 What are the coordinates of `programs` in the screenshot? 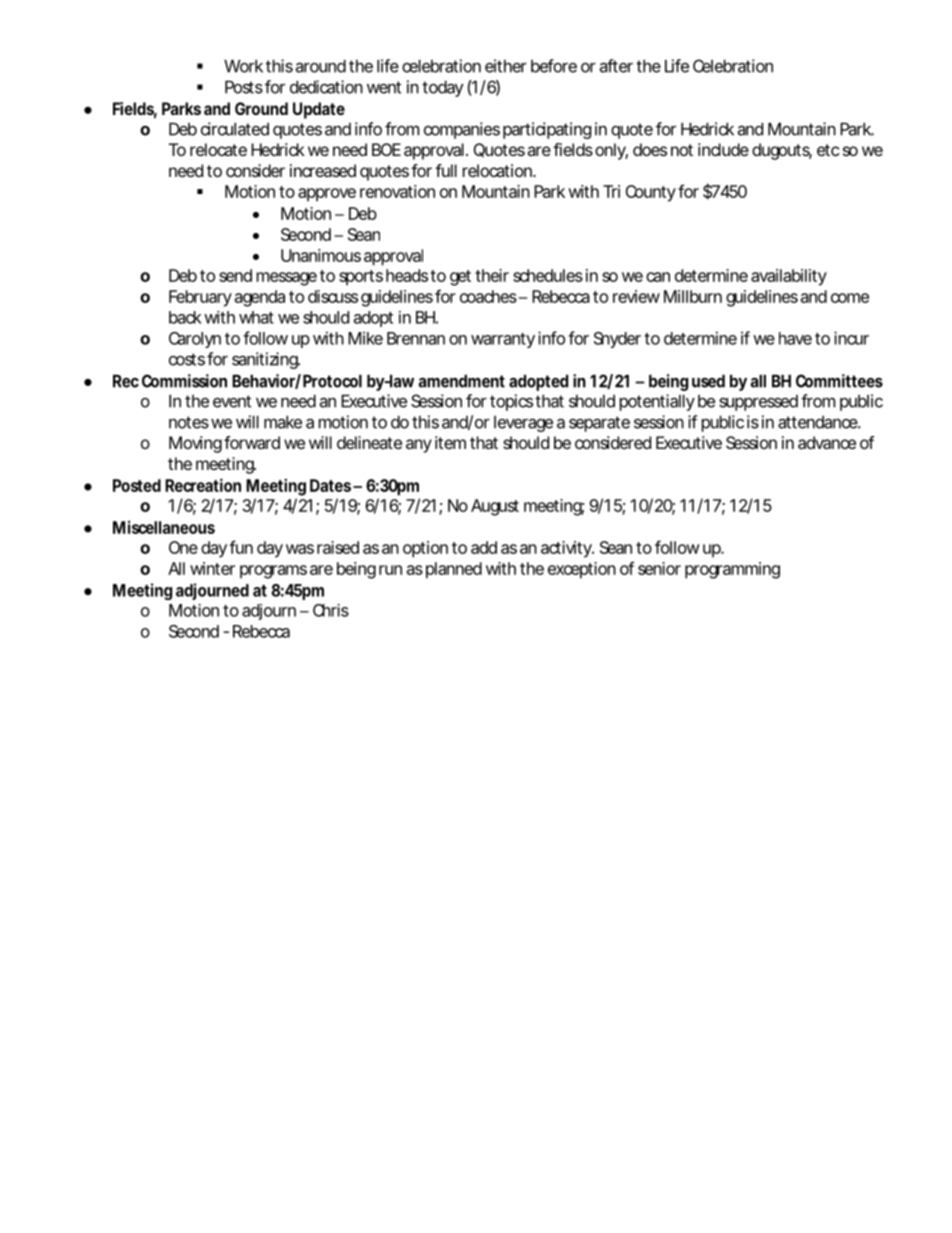 It's located at (273, 572).
